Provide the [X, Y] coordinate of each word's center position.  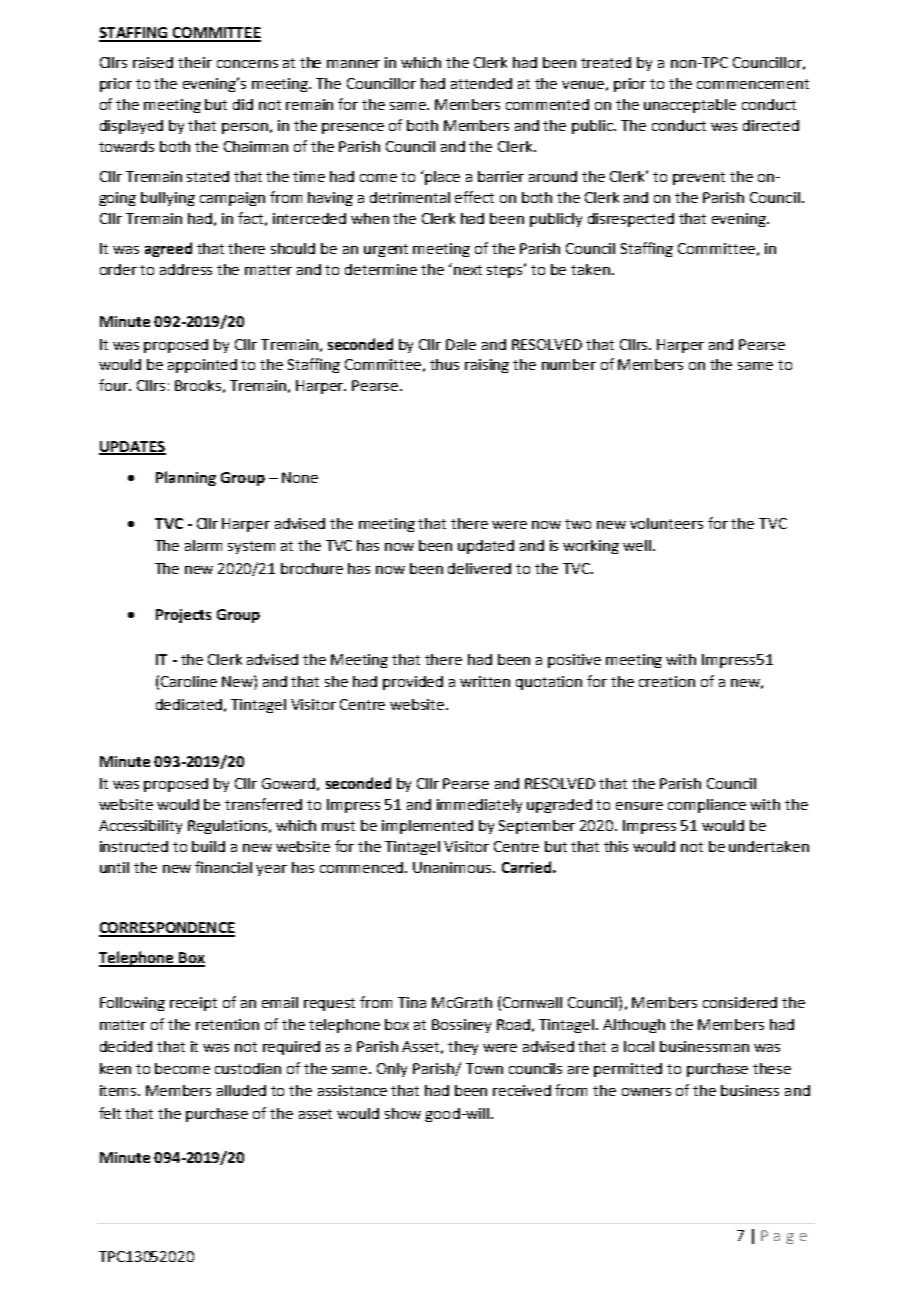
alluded [241, 1090]
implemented [427, 827]
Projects [183, 616]
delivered [479, 568]
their [195, 62]
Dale [461, 344]
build [208, 846]
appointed [202, 366]
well [638, 545]
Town [484, 1068]
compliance [707, 806]
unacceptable [690, 106]
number [569, 364]
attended [481, 83]
